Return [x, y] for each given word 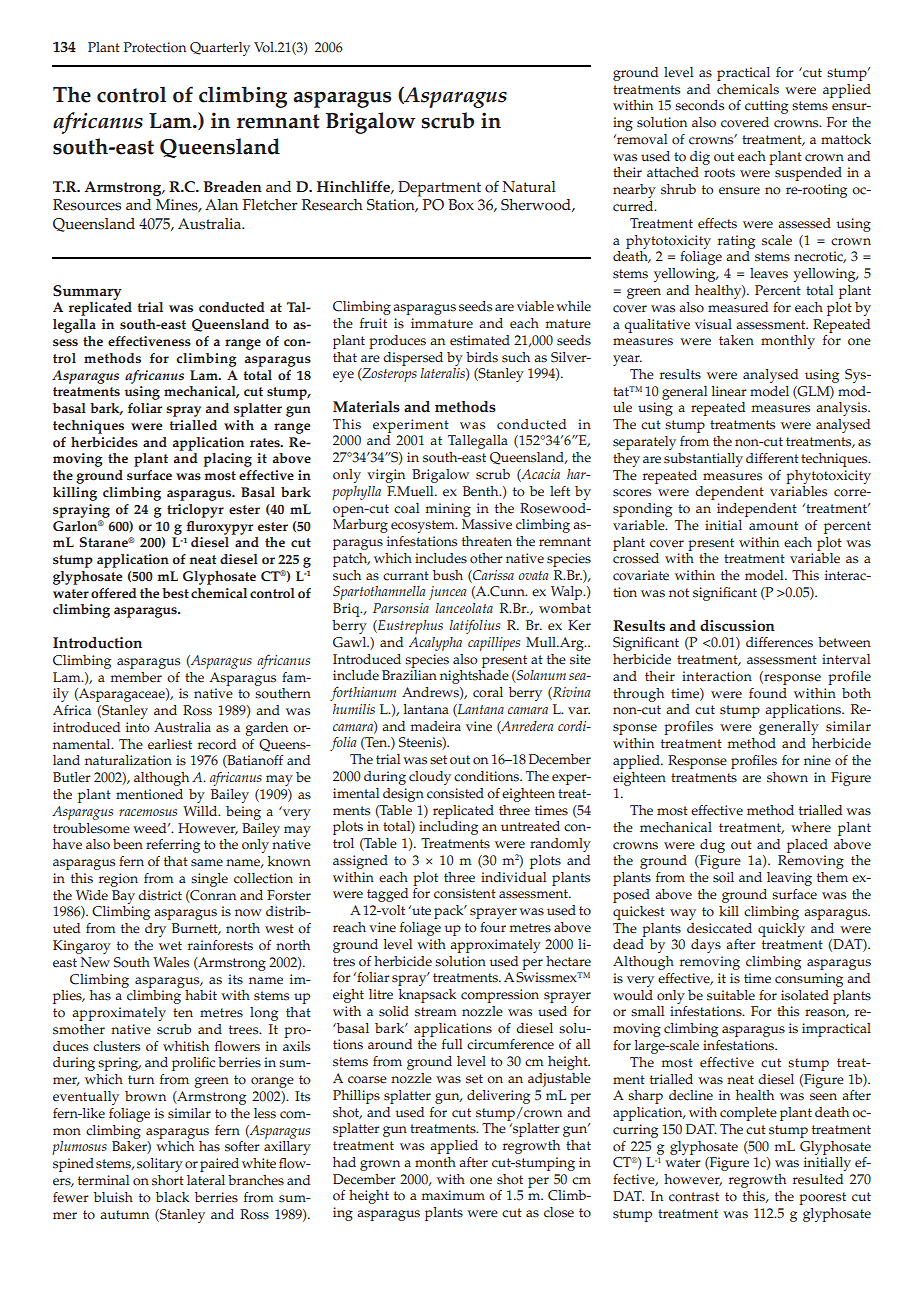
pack [450, 912]
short [168, 1180]
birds [482, 357]
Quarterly [220, 49]
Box [461, 205]
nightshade [474, 677]
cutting [766, 107]
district [160, 895]
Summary [87, 292]
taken [736, 340]
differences [779, 642]
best [175, 593]
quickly [781, 930]
